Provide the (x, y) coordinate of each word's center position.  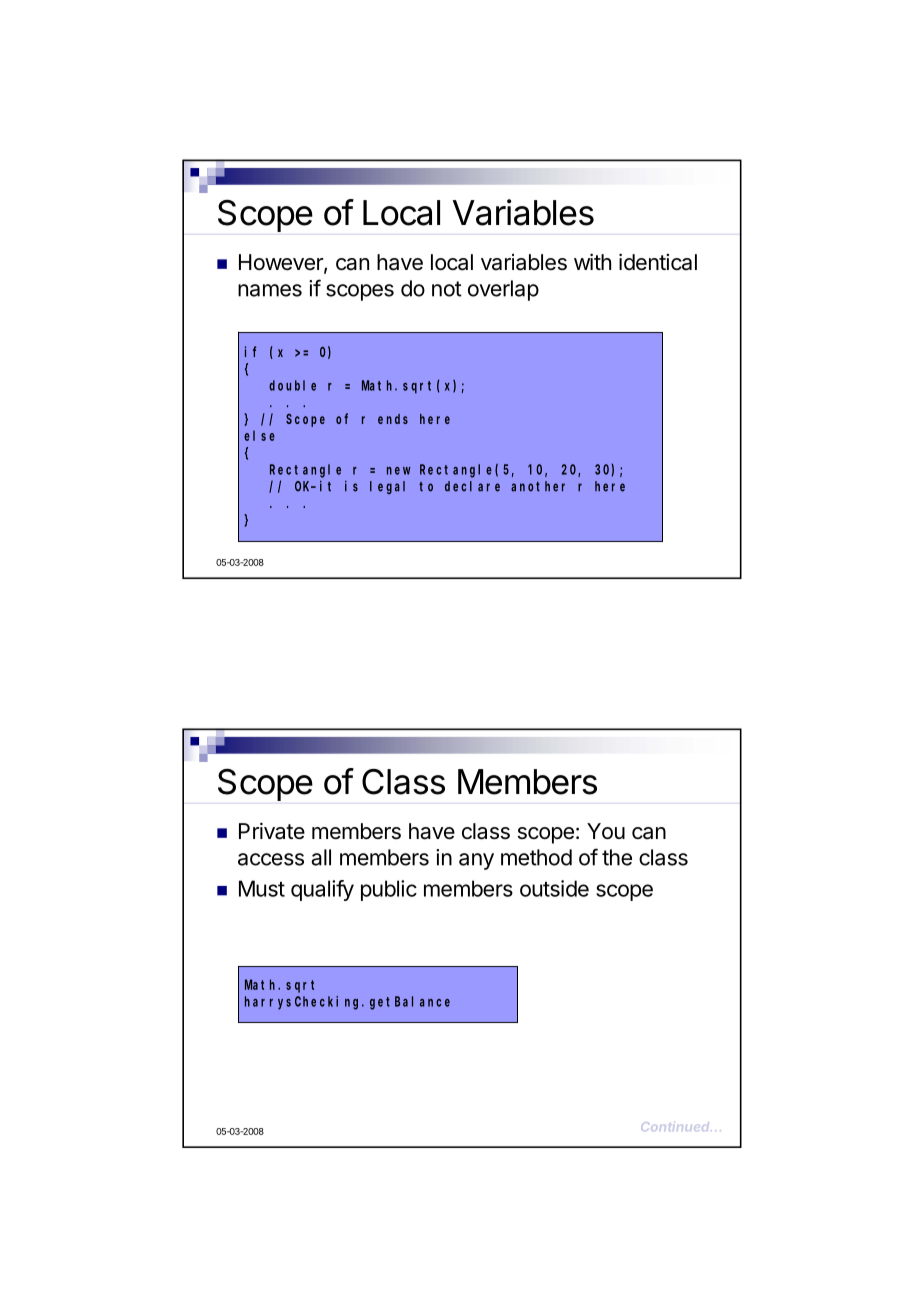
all (321, 857)
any (476, 861)
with (592, 261)
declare (472, 486)
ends (393, 419)
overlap (503, 290)
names (270, 290)
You (606, 831)
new (399, 471)
